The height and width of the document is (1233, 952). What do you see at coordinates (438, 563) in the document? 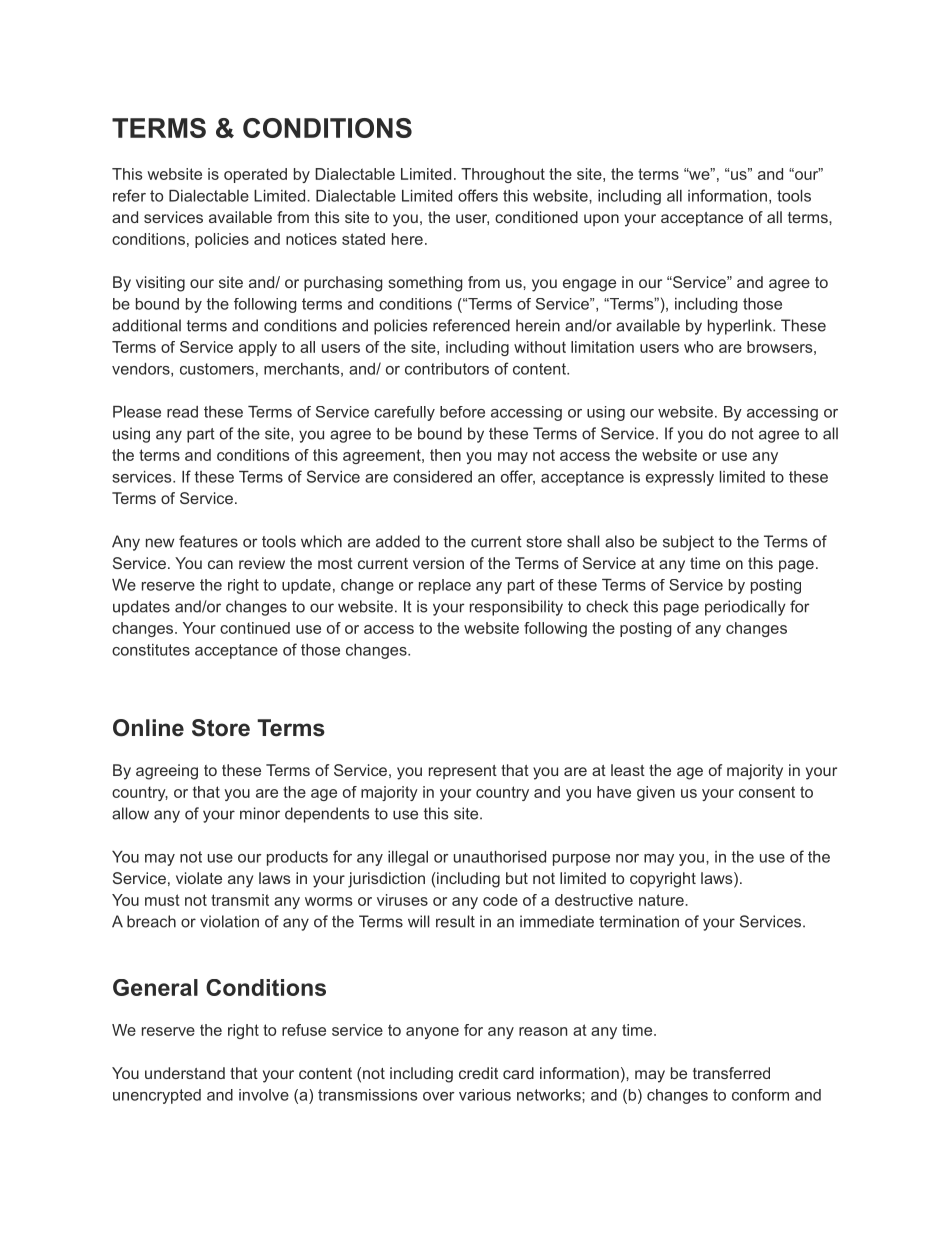
I see `version` at bounding box center [438, 563].
